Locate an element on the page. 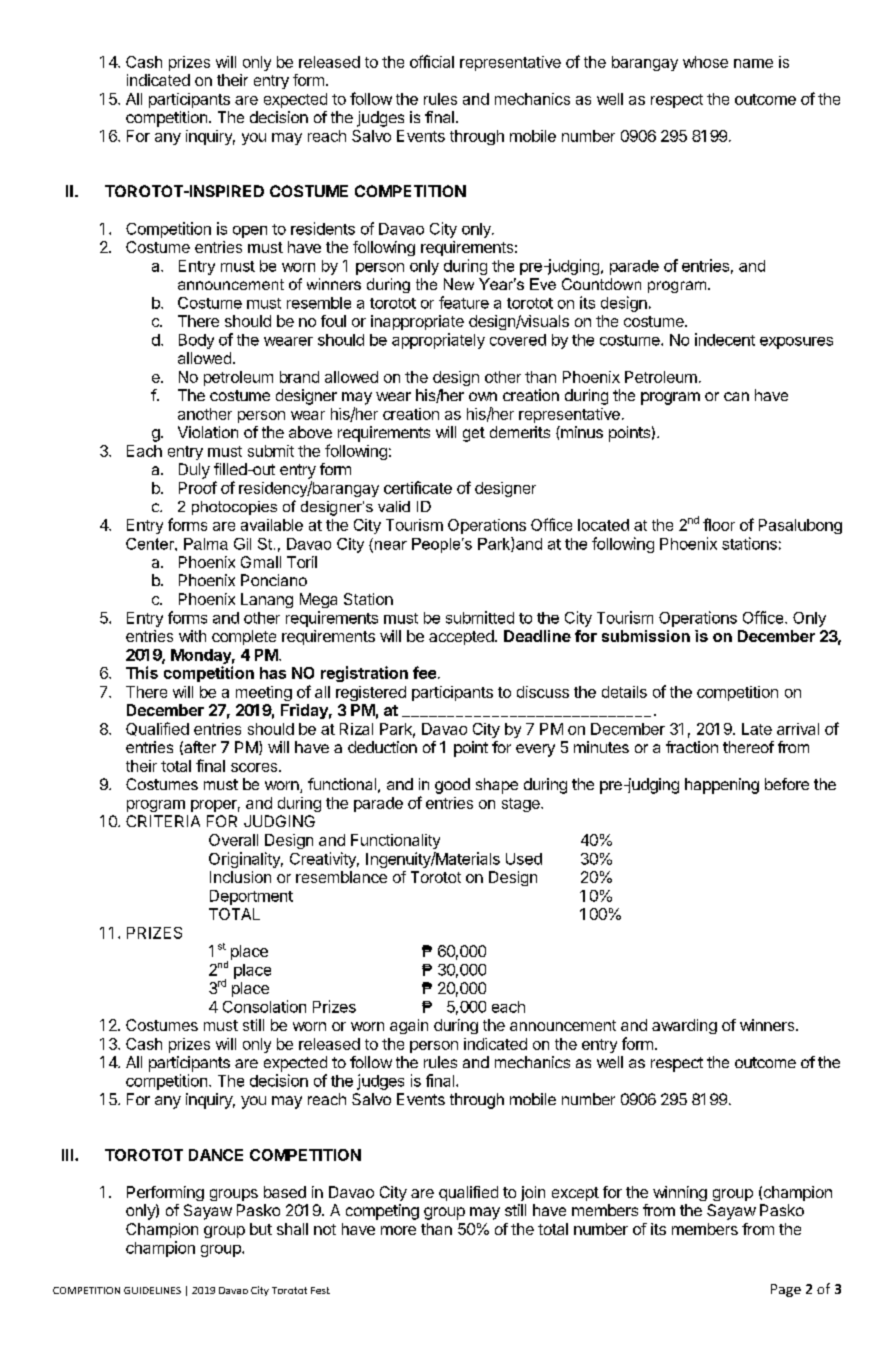 The width and height of the page is (896, 1371). GUIDELINES is located at coordinates (152, 1290).
